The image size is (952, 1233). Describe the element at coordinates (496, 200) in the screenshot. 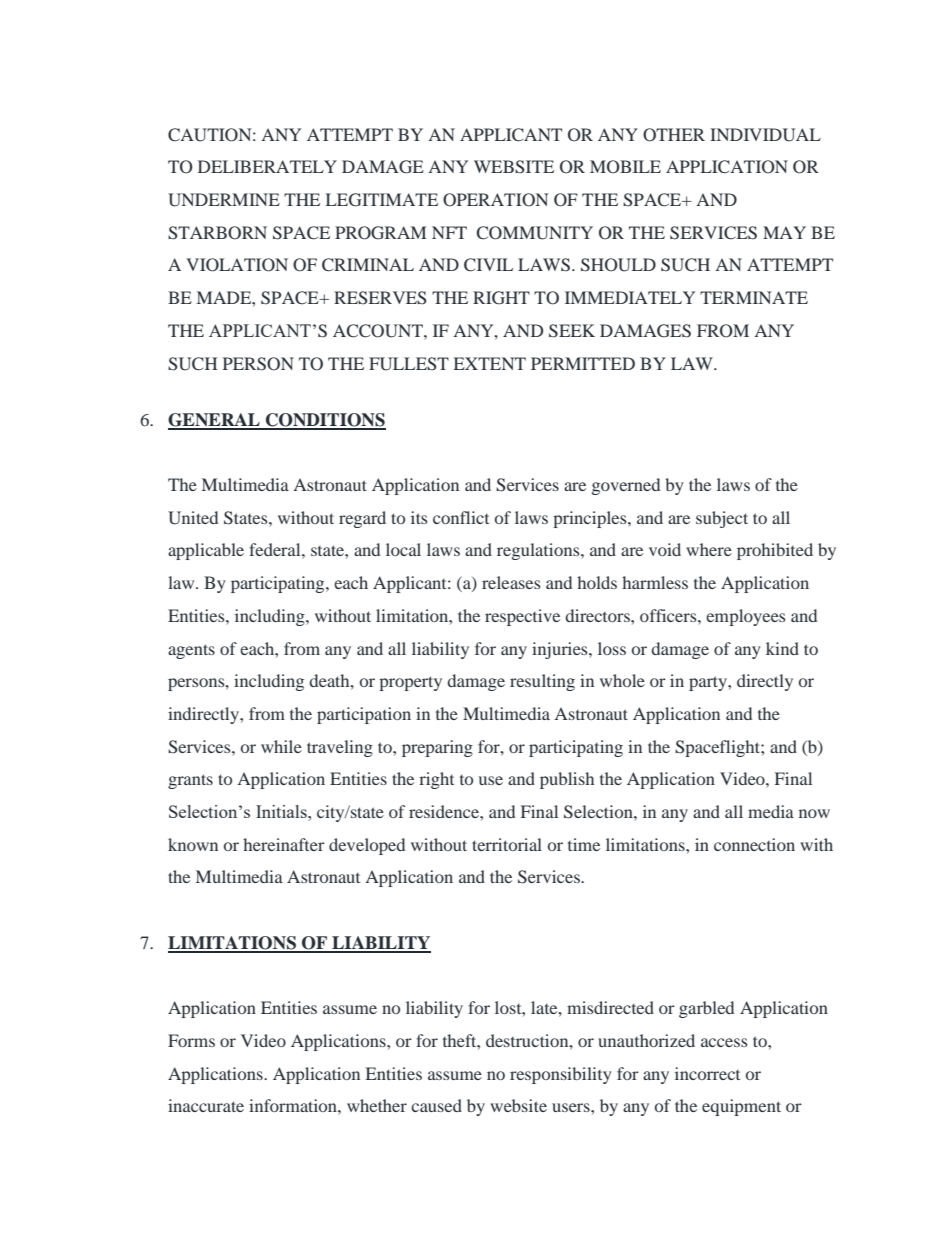

I see `OPERATION` at that location.
